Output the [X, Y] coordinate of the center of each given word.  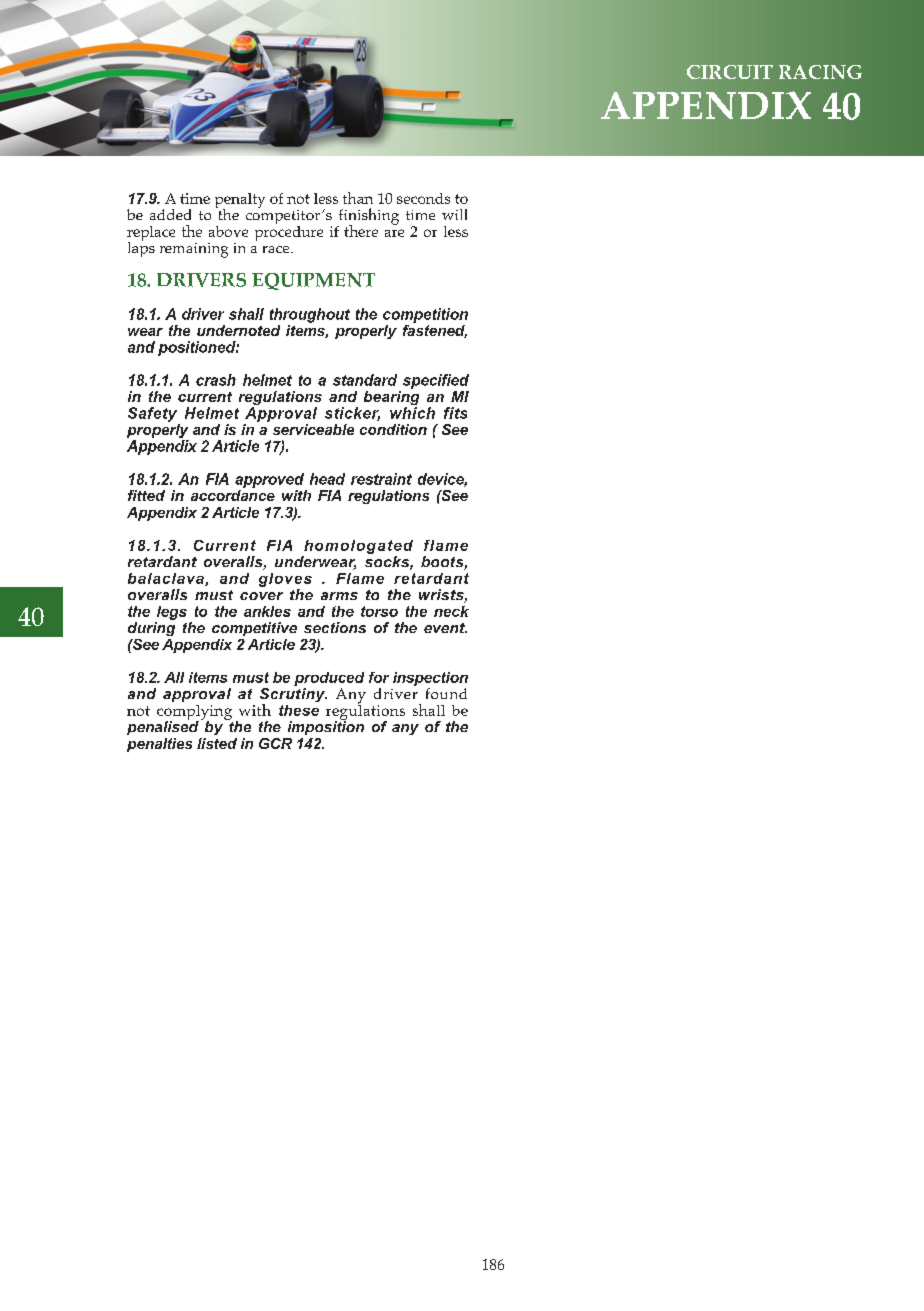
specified [436, 381]
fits [455, 413]
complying [195, 714]
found [446, 693]
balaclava [167, 579]
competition [425, 315]
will [454, 214]
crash [216, 380]
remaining [194, 250]
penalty [240, 202]
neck [451, 611]
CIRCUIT [730, 72]
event [445, 628]
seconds [423, 198]
